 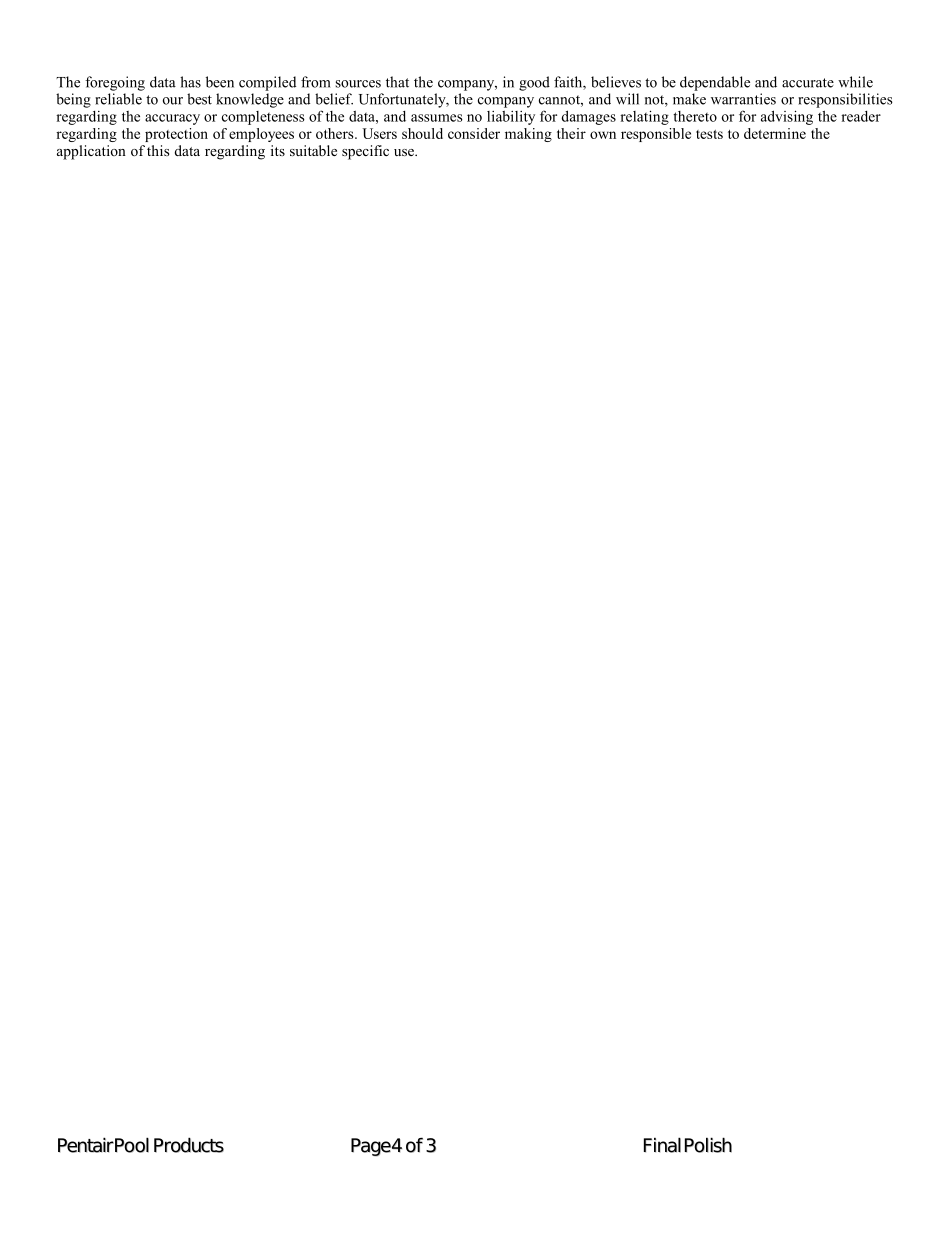 What do you see at coordinates (132, 1145) in the screenshot?
I see `Pool` at bounding box center [132, 1145].
